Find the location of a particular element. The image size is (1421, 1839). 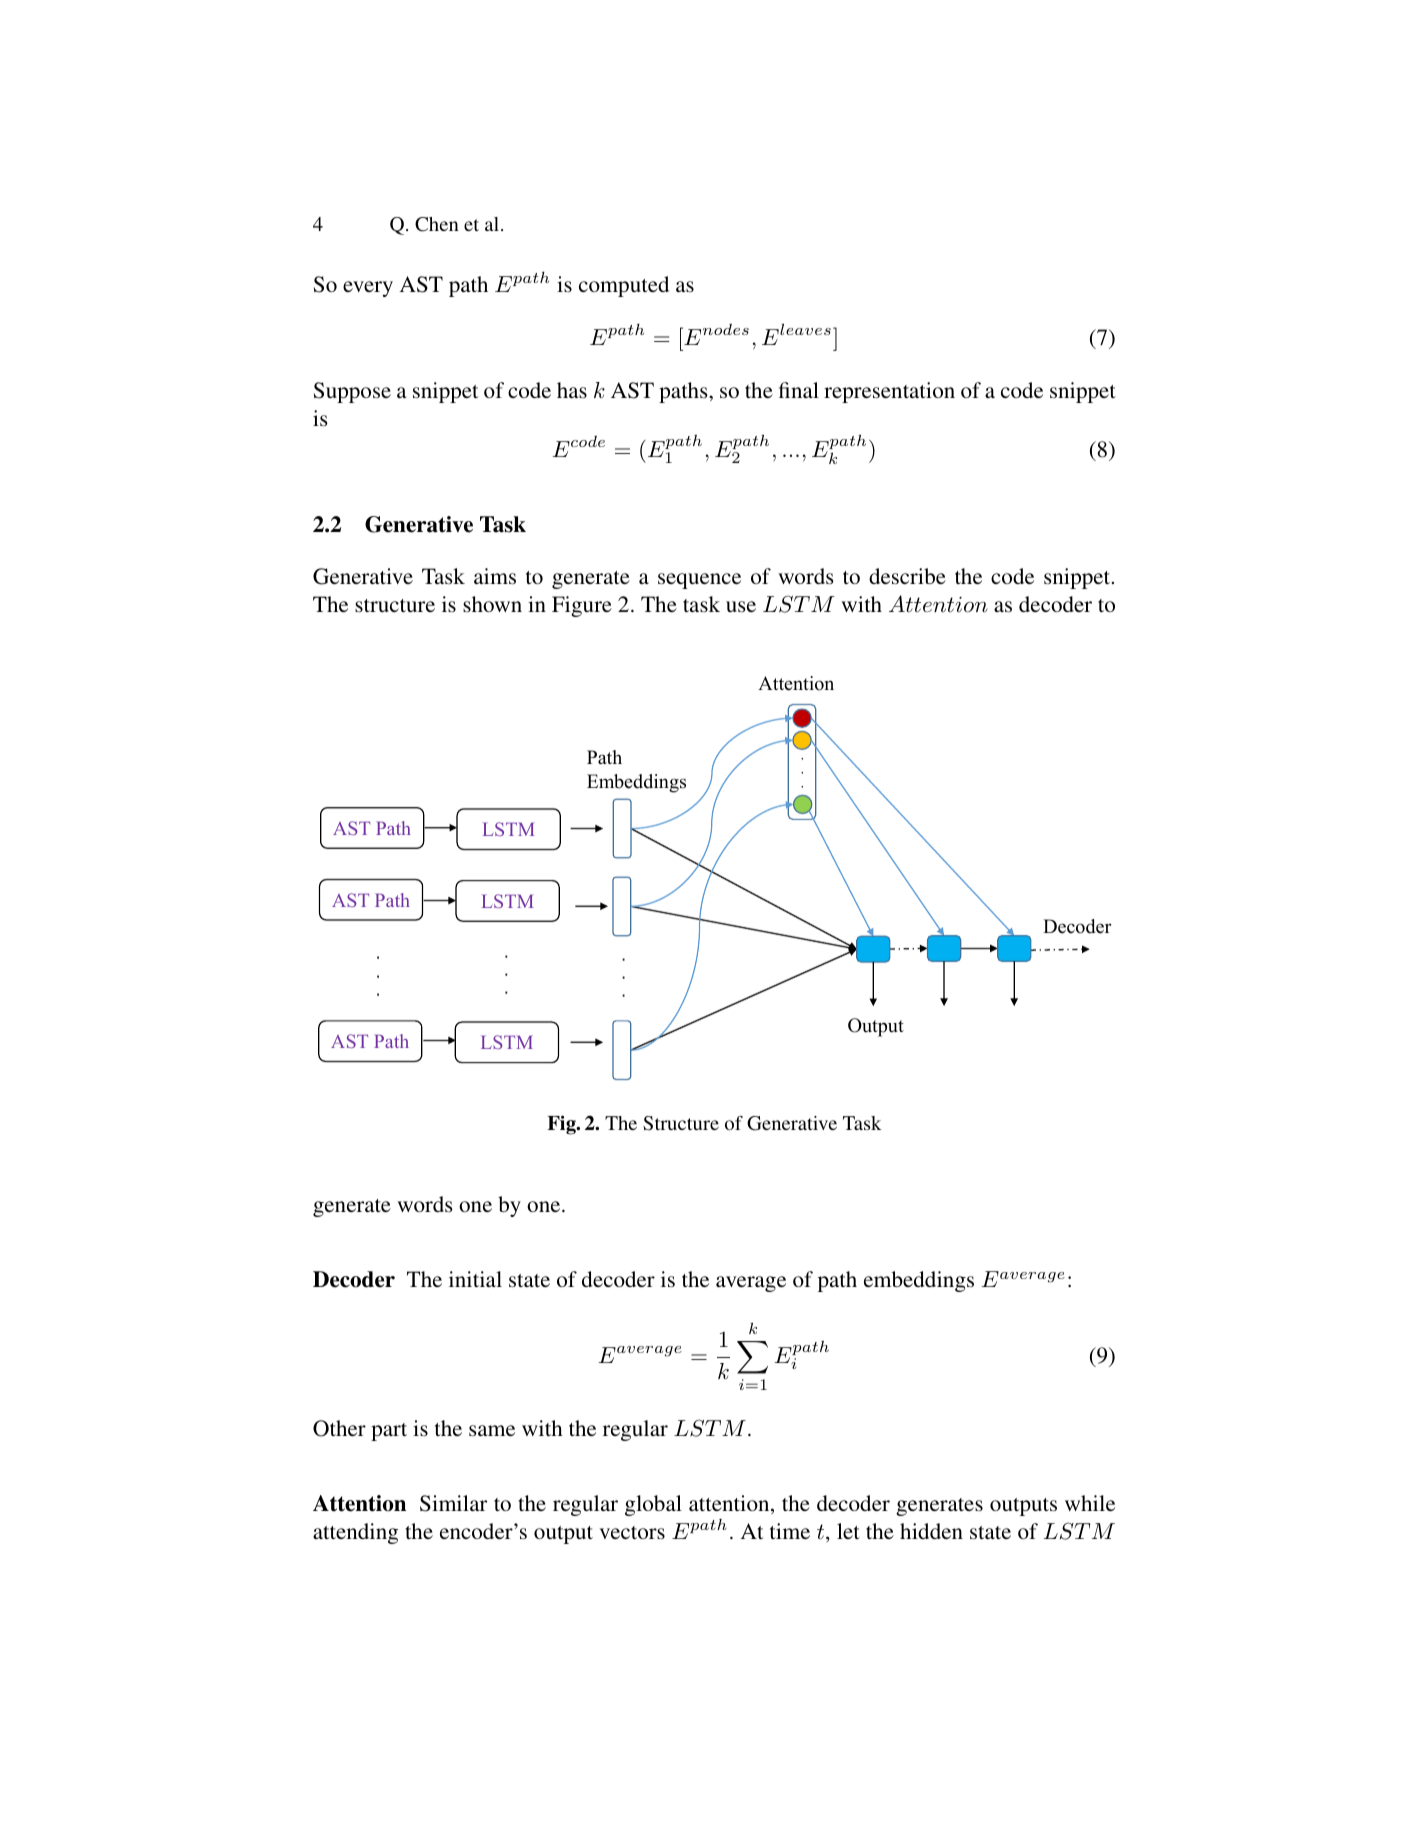

describe is located at coordinates (907, 576).
